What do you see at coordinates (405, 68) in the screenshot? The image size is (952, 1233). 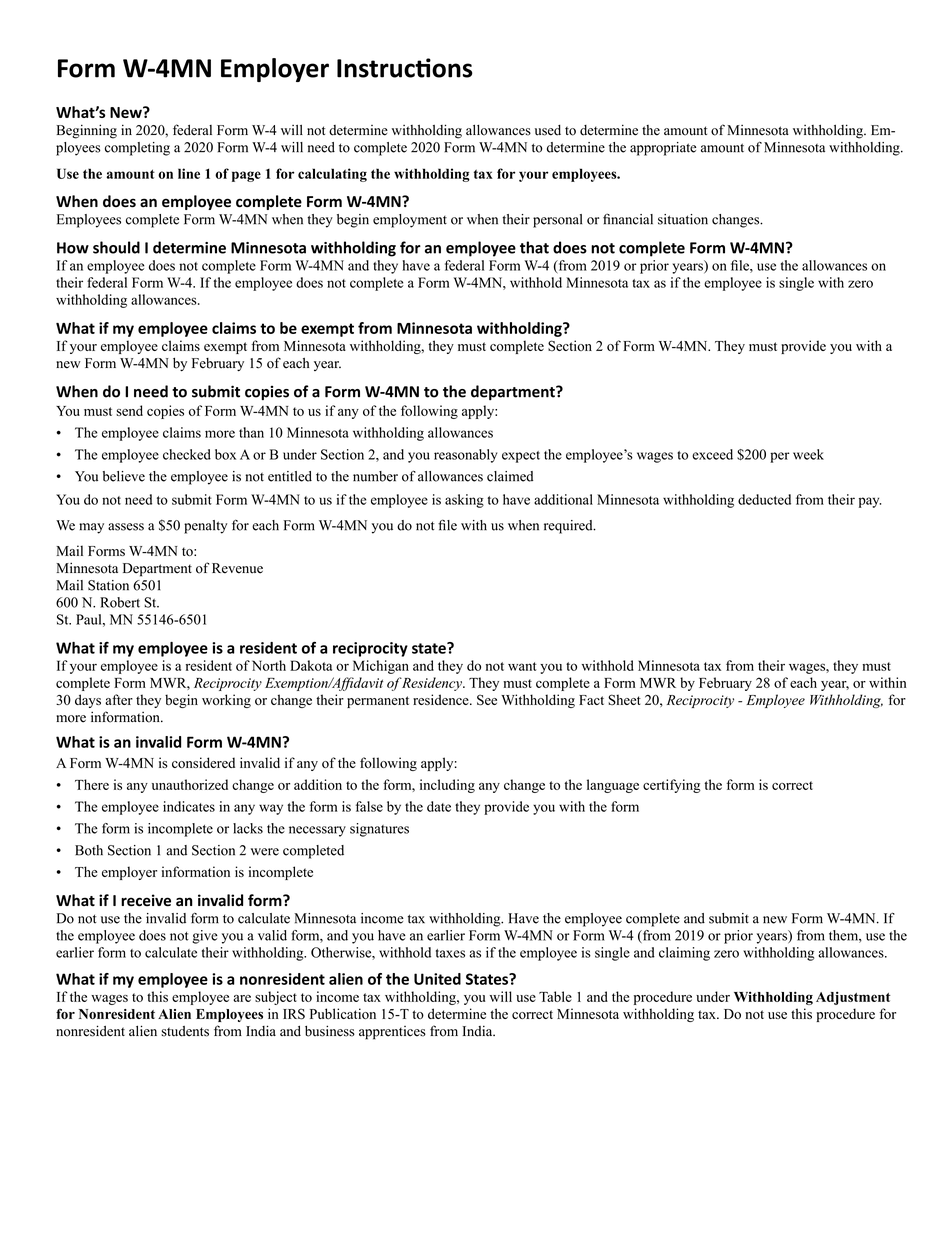 I see `Instructions` at bounding box center [405, 68].
